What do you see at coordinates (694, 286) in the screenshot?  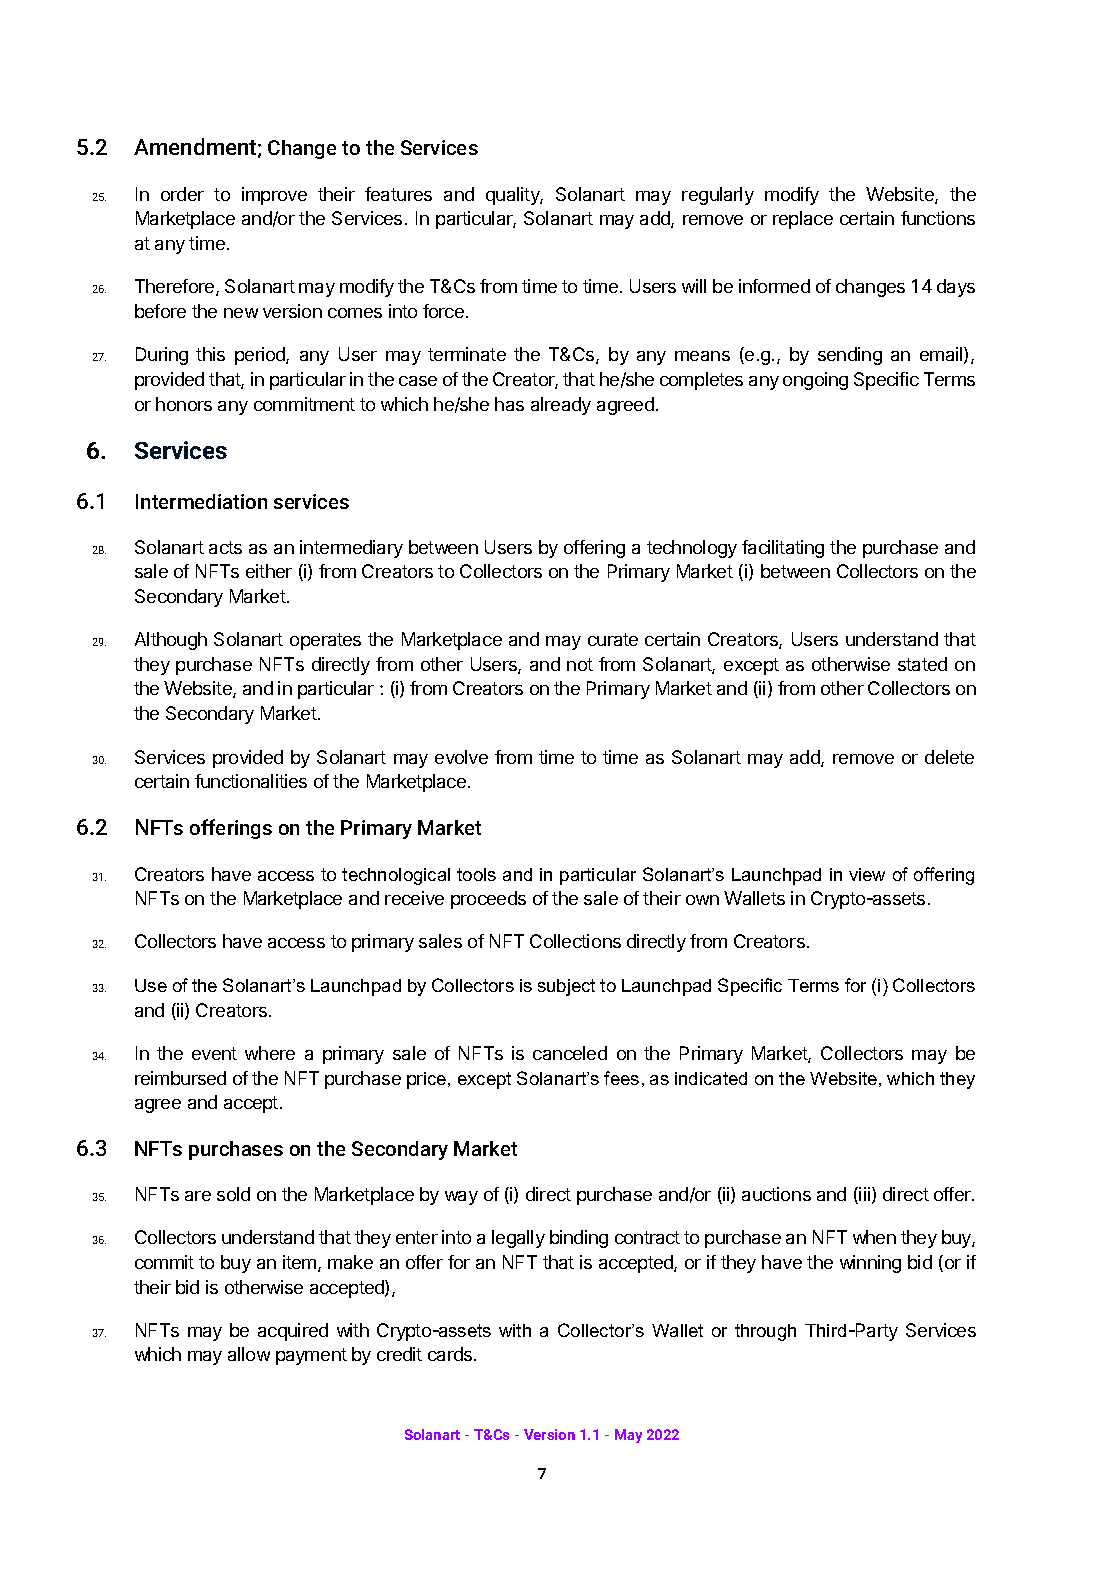 I see `will` at bounding box center [694, 286].
